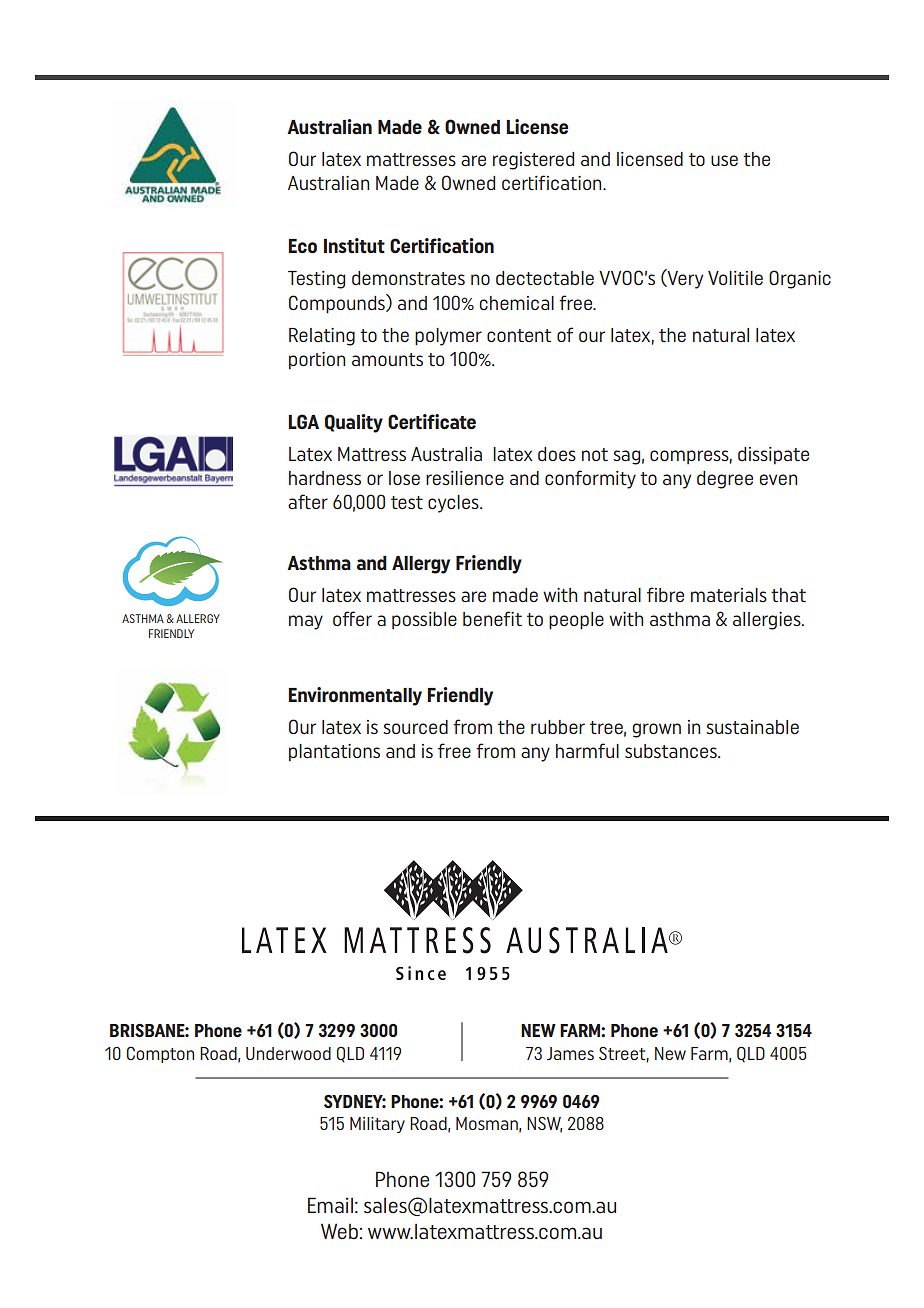  Describe the element at coordinates (724, 160) in the screenshot. I see `use` at that location.
